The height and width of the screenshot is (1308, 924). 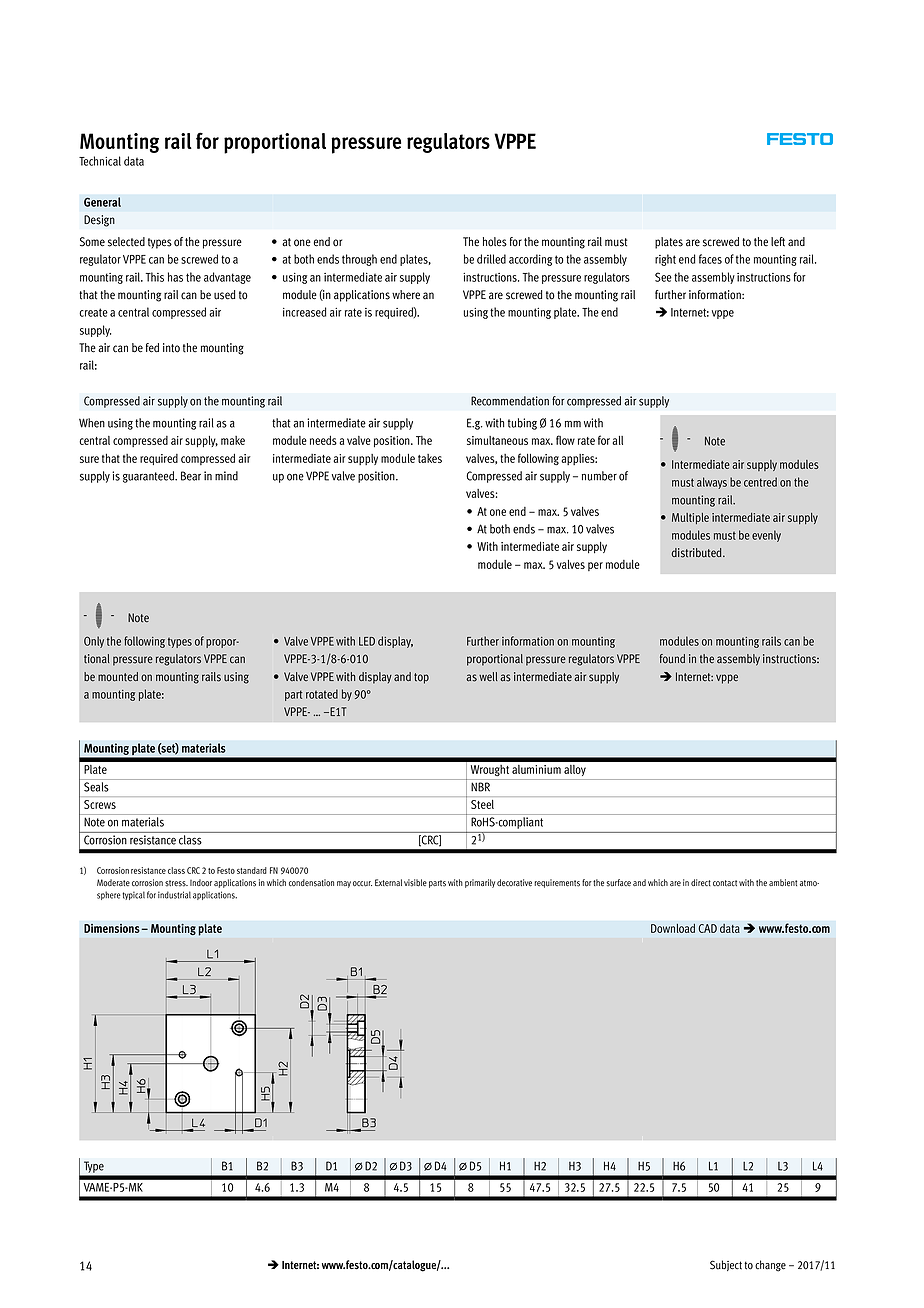 What do you see at coordinates (176, 883) in the screenshot?
I see `stress` at bounding box center [176, 883].
